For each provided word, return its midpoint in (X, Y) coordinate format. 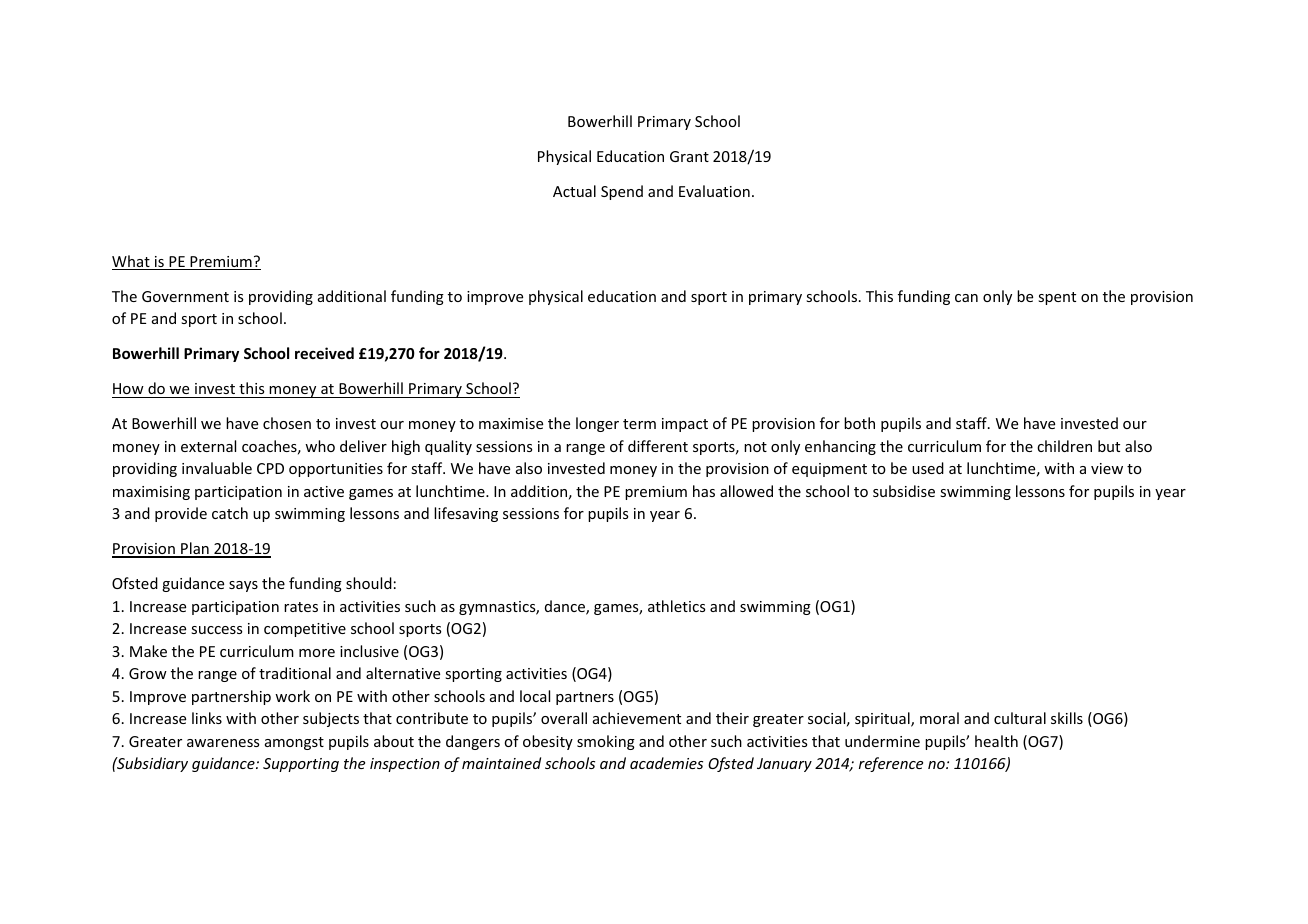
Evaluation (714, 191)
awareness (223, 743)
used (928, 468)
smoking (606, 742)
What (132, 262)
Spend (622, 192)
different (658, 446)
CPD (270, 468)
